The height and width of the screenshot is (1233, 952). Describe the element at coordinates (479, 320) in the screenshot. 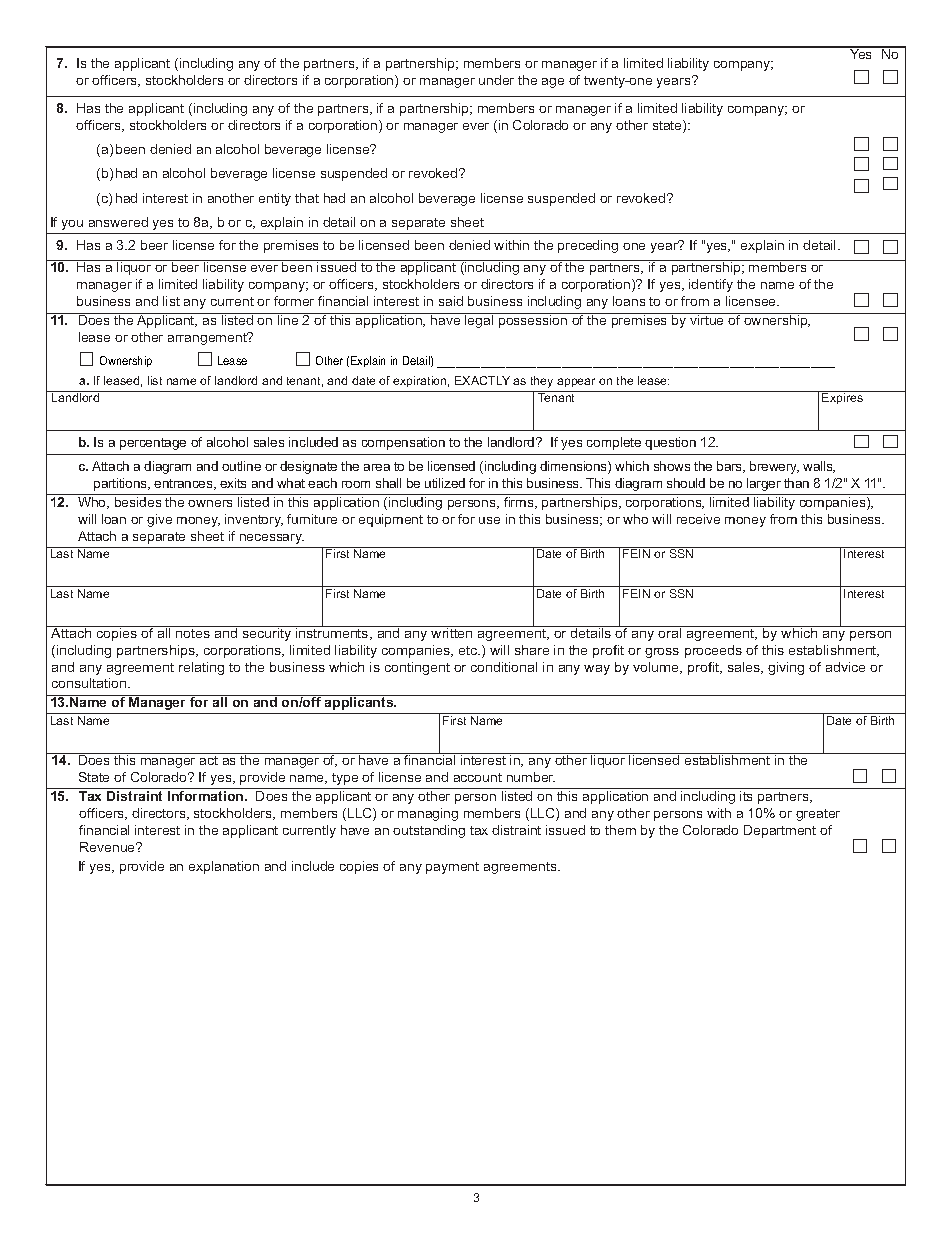

I see `legal` at that location.
